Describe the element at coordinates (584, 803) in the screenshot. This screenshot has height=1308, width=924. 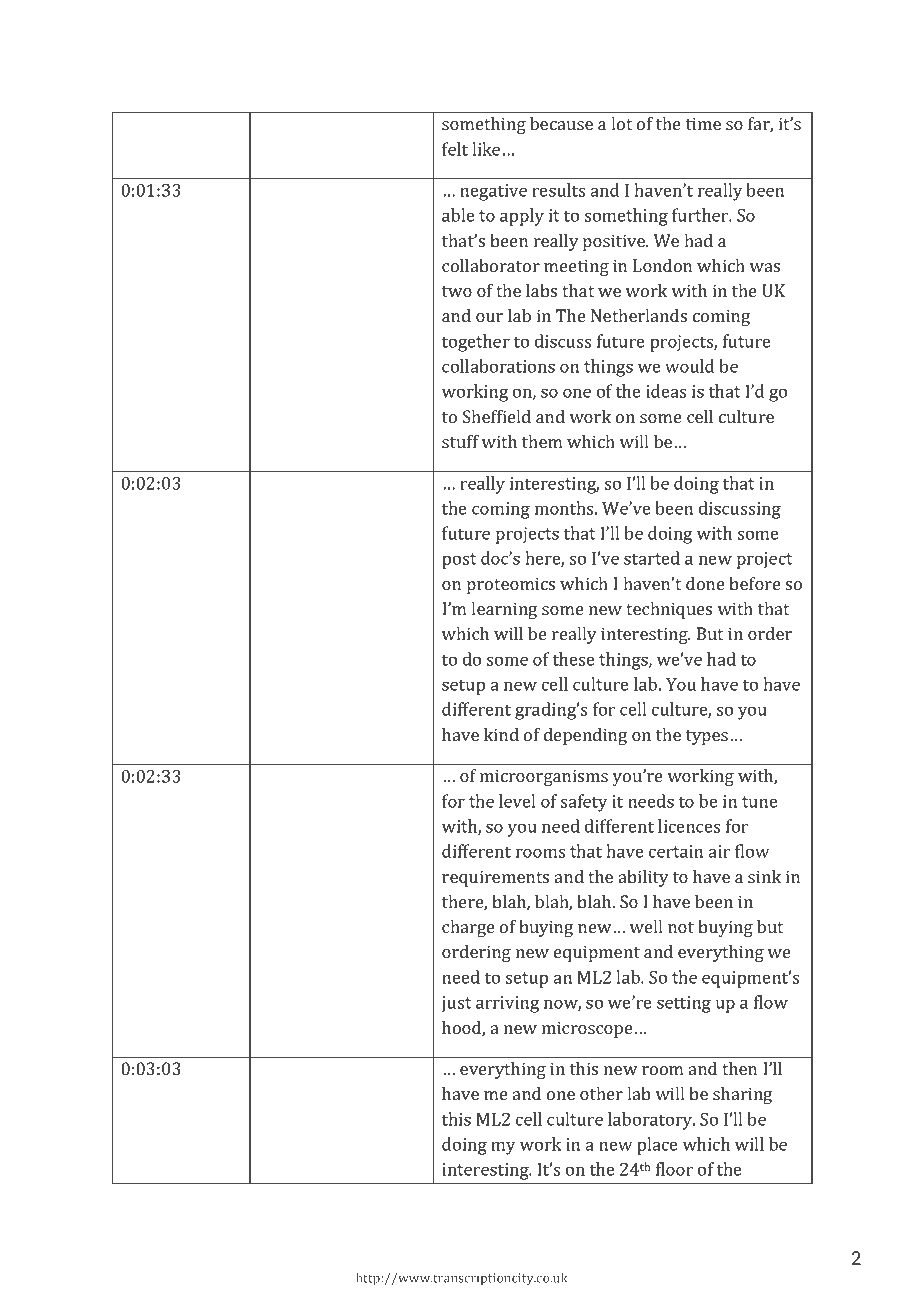
I see `safety` at that location.
